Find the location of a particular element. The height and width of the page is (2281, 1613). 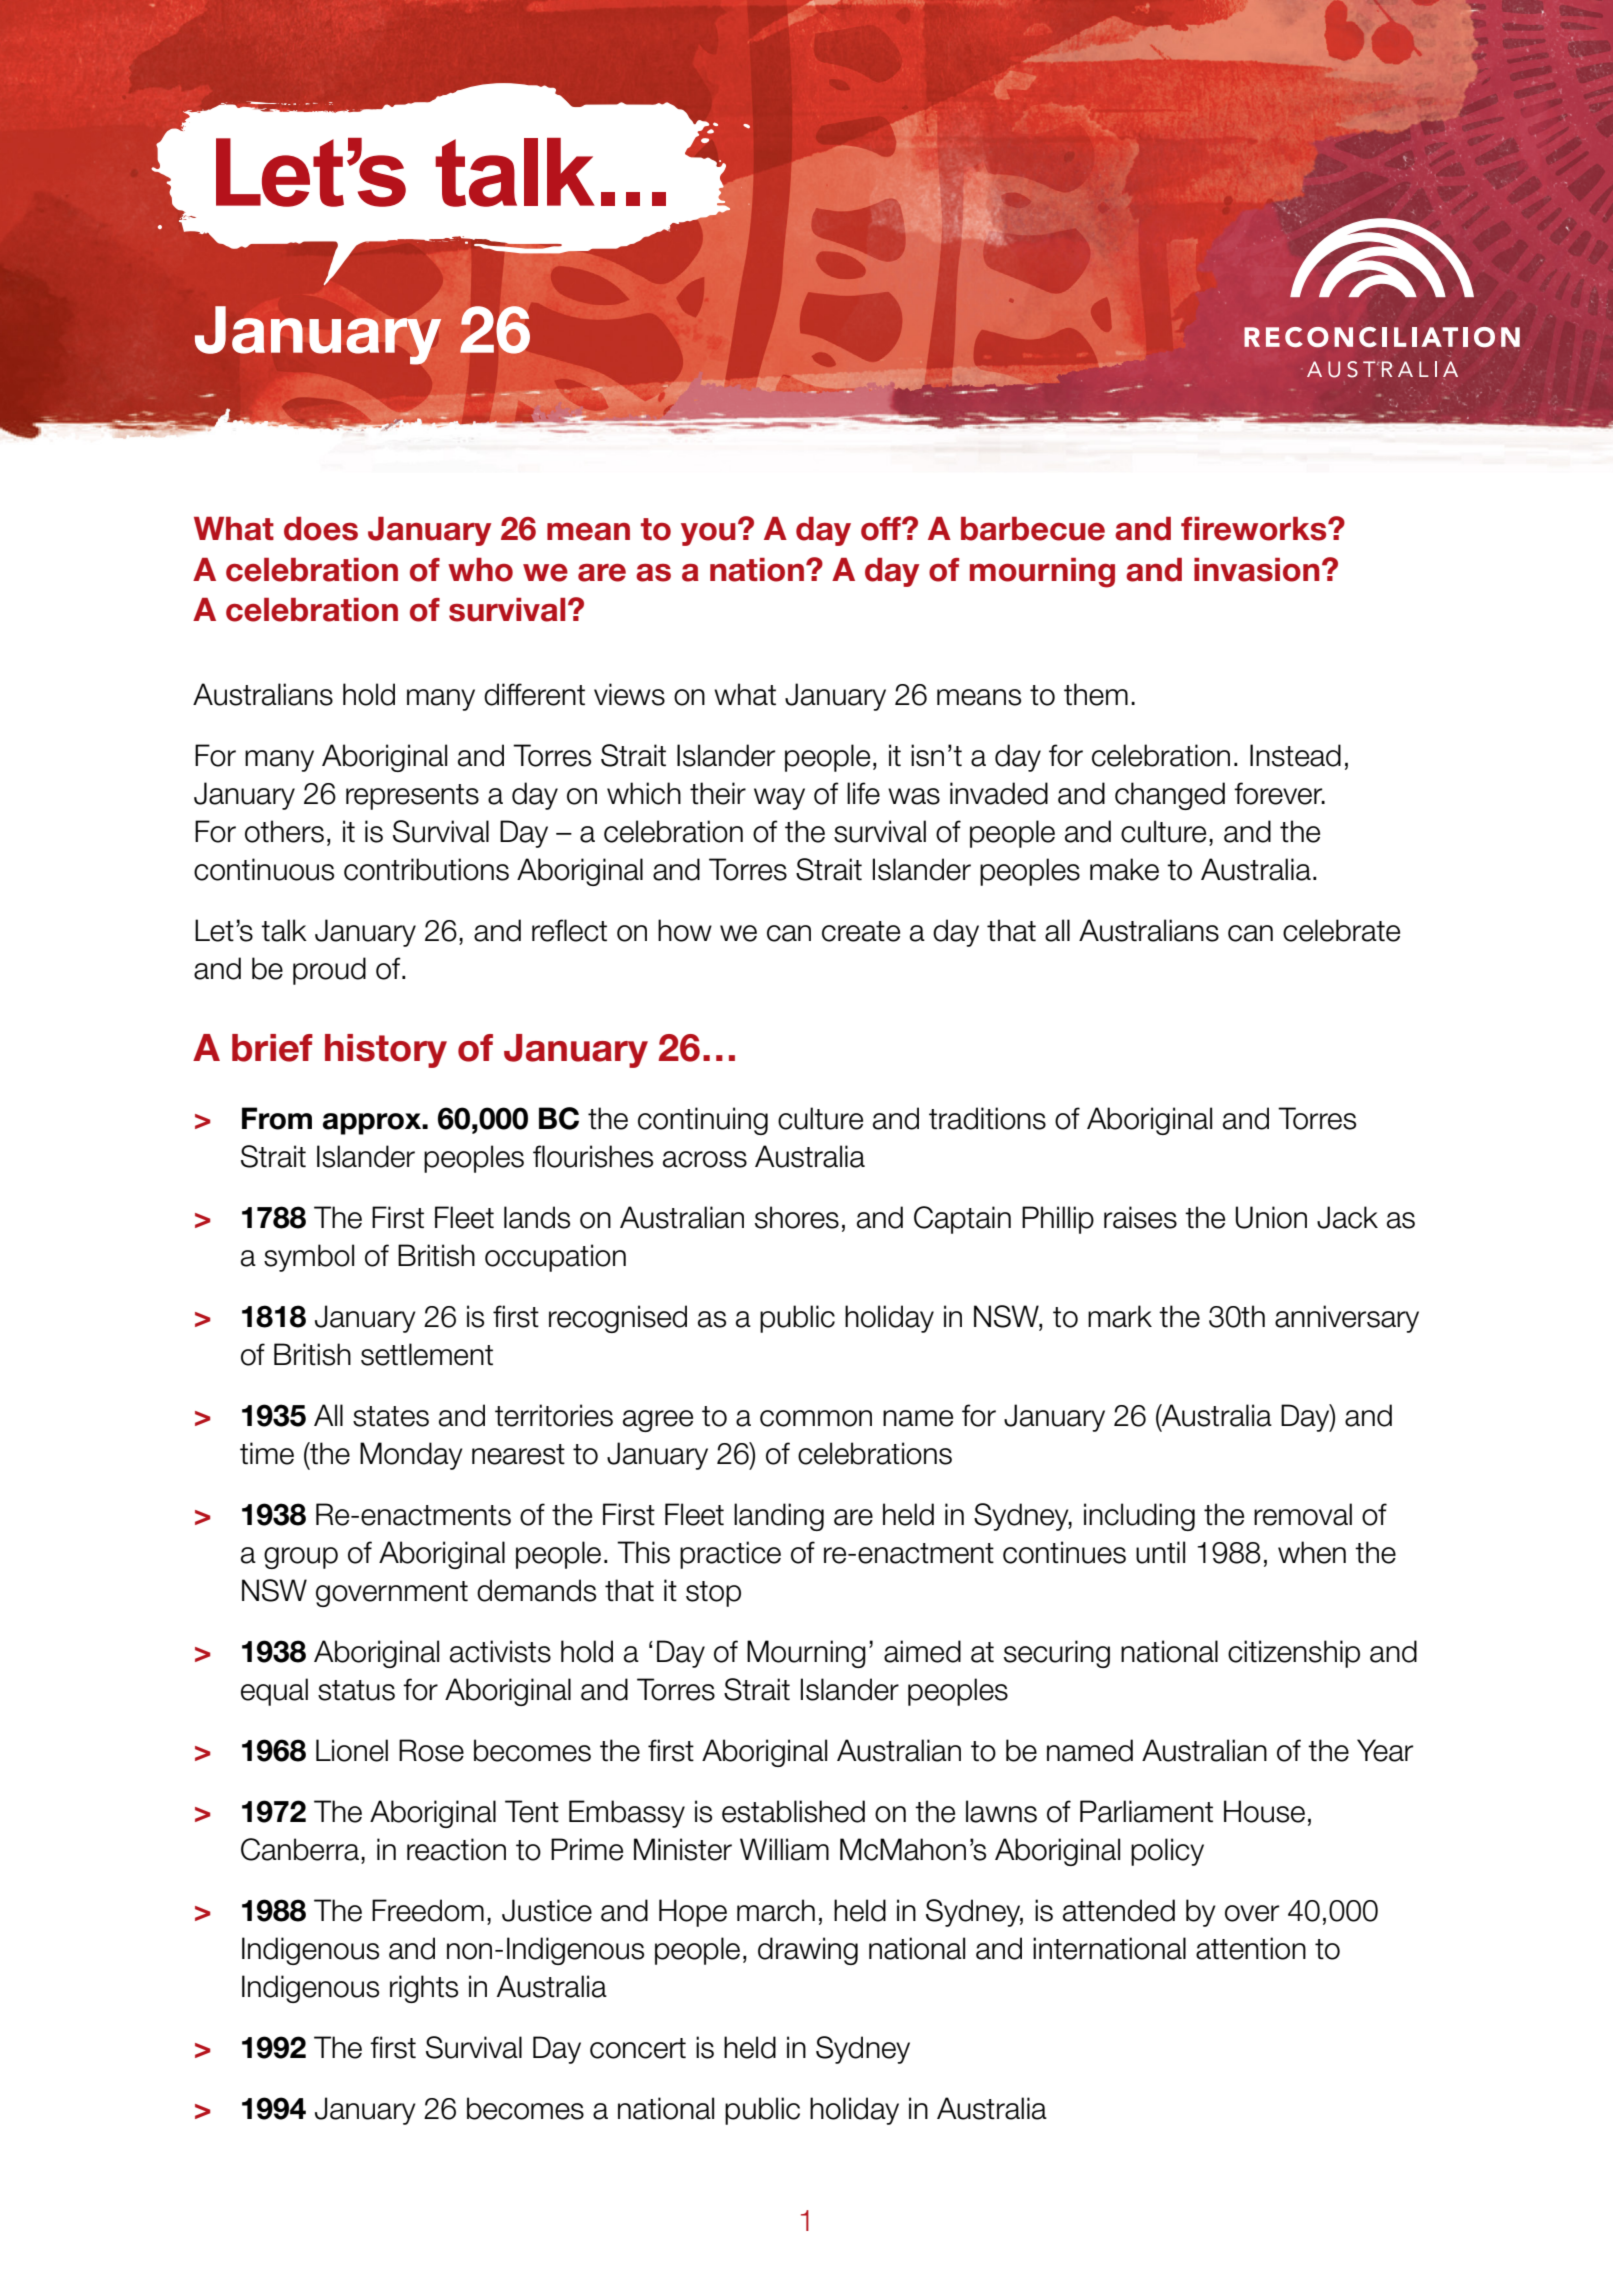

shores is located at coordinates (797, 1217).
